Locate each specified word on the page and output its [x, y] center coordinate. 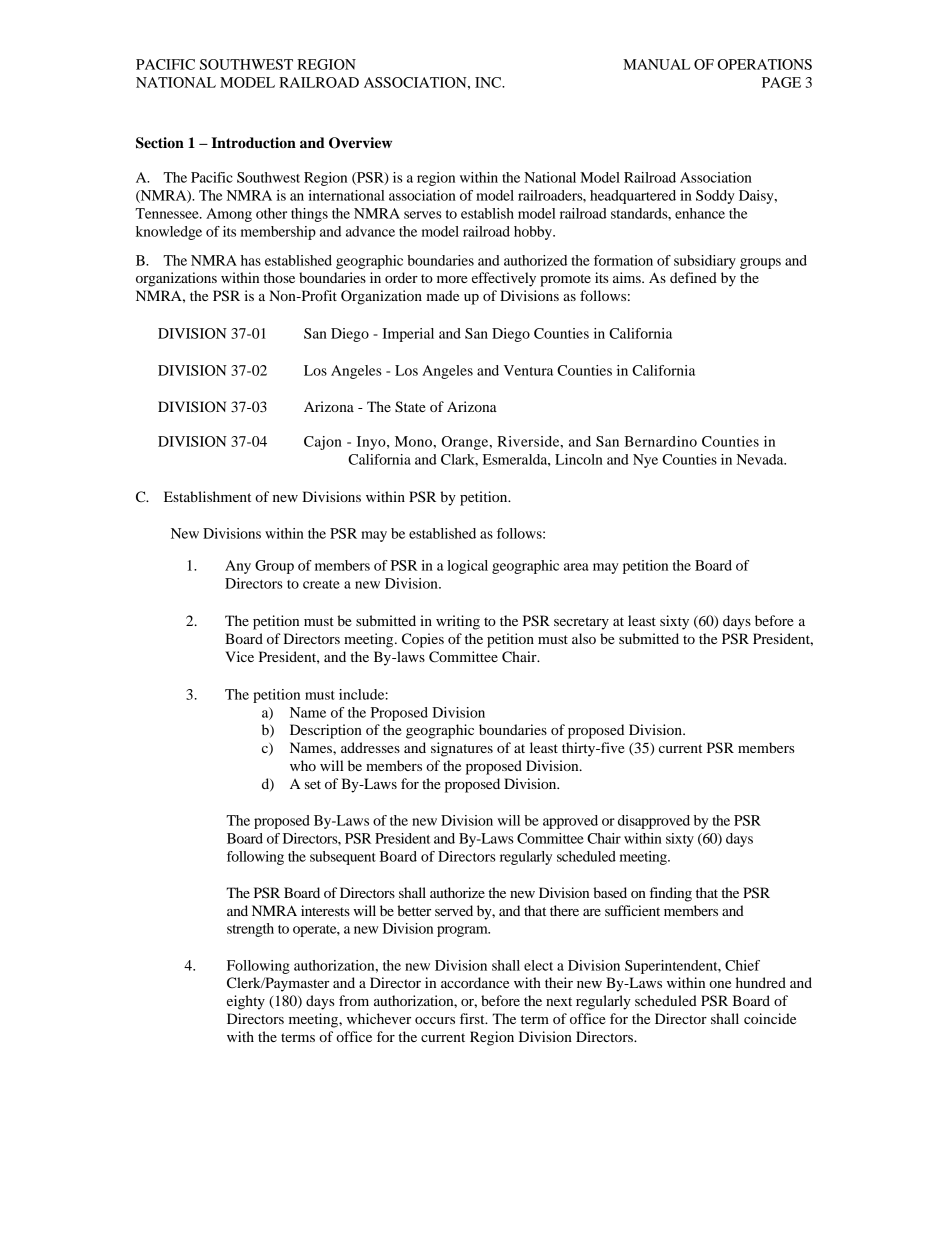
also [584, 638]
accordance [475, 982]
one [720, 984]
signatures [462, 749]
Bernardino [660, 441]
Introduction [253, 143]
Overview [360, 143]
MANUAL [656, 64]
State [410, 407]
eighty [246, 1002]
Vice [239, 656]
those [279, 277]
